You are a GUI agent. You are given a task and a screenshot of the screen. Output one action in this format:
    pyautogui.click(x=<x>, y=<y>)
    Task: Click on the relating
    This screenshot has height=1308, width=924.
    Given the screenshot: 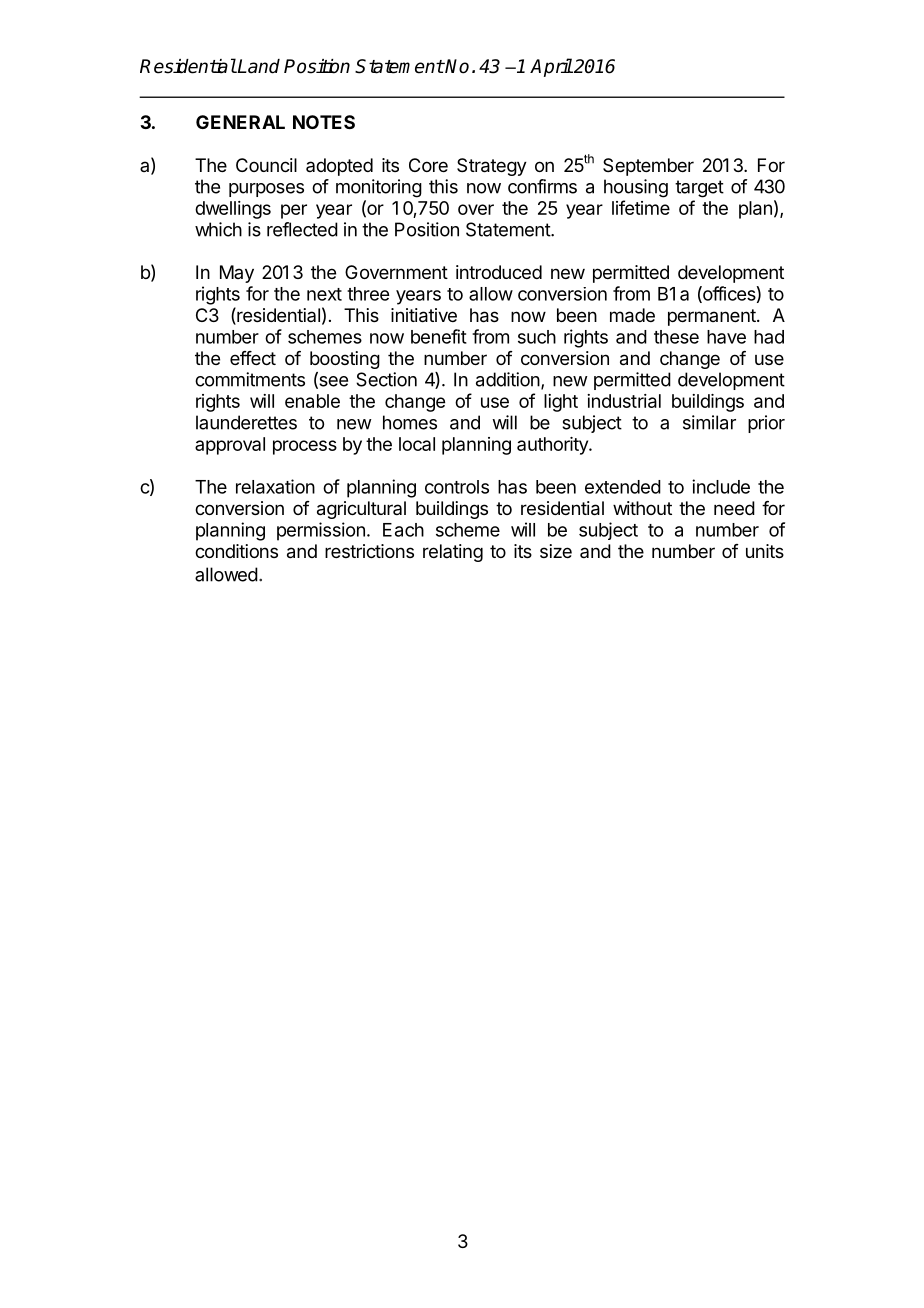 What is the action you would take?
    pyautogui.click(x=453, y=553)
